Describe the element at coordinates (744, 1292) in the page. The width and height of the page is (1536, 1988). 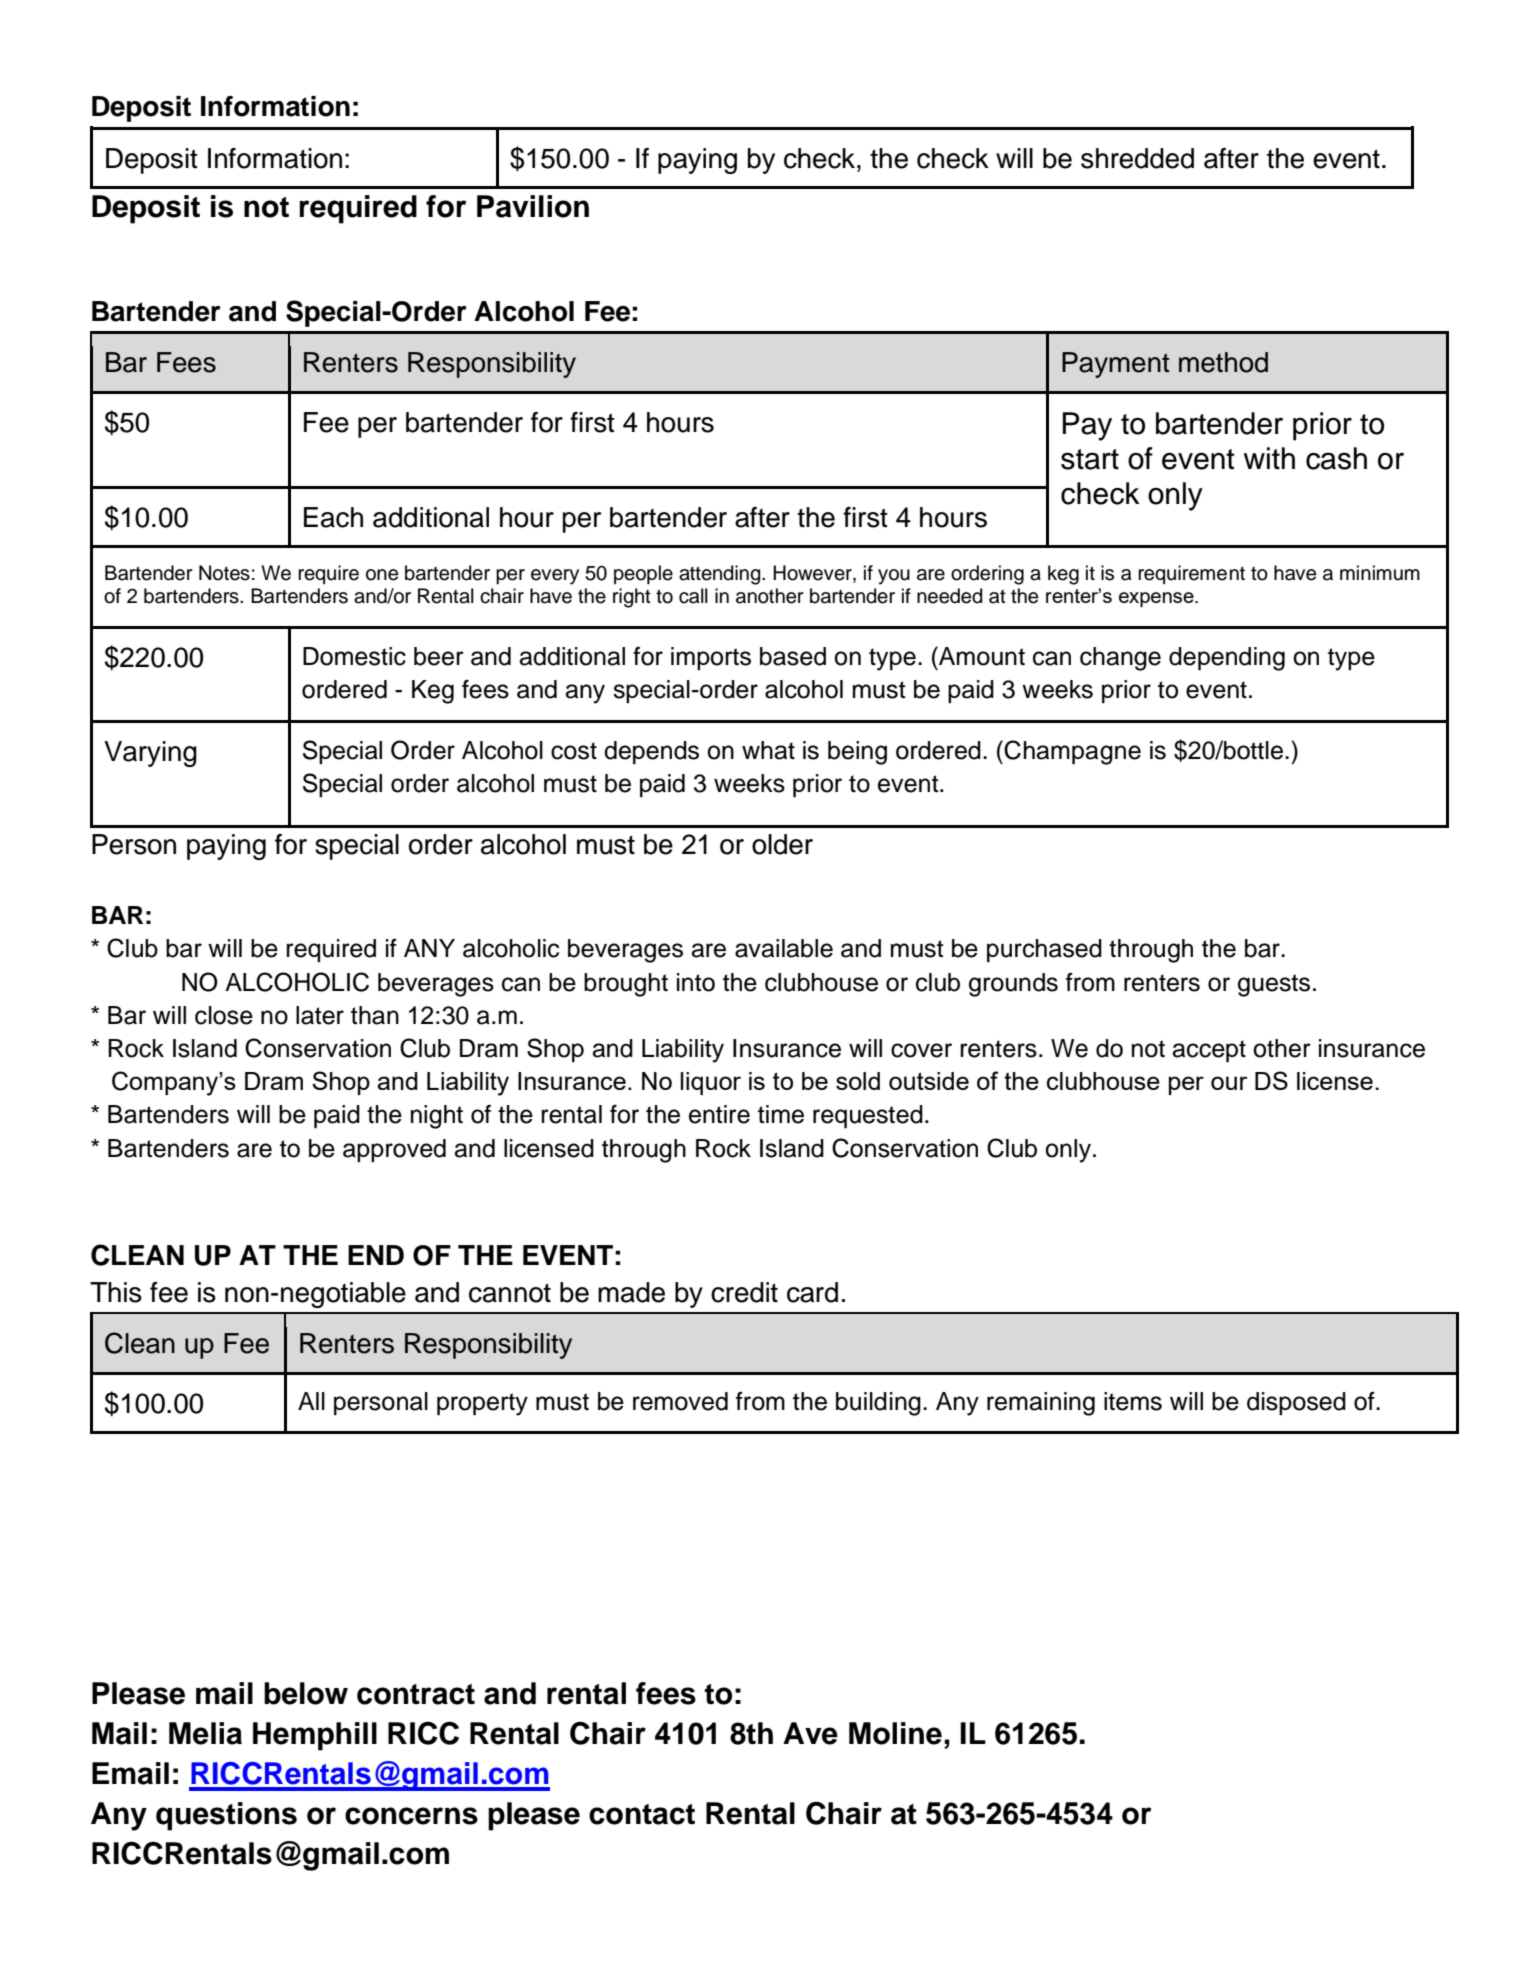
I see `credit` at that location.
